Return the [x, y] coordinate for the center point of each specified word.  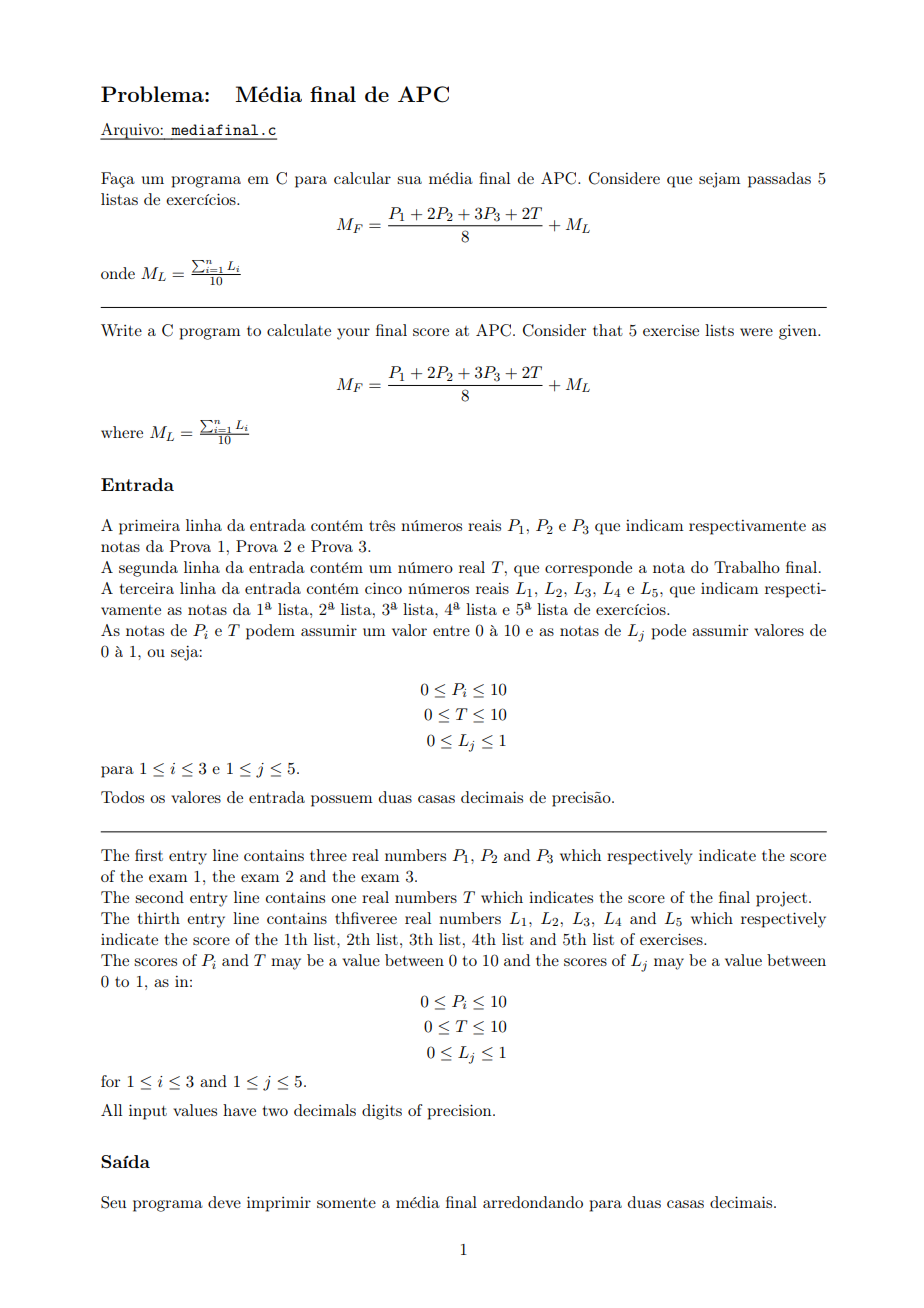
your [353, 334]
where [122, 432]
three [328, 855]
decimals [325, 1110]
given [799, 332]
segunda [148, 569]
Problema [153, 94]
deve [224, 1202]
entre [451, 631]
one [343, 899]
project [781, 899]
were [756, 332]
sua [409, 180]
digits [382, 1112]
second [159, 897]
